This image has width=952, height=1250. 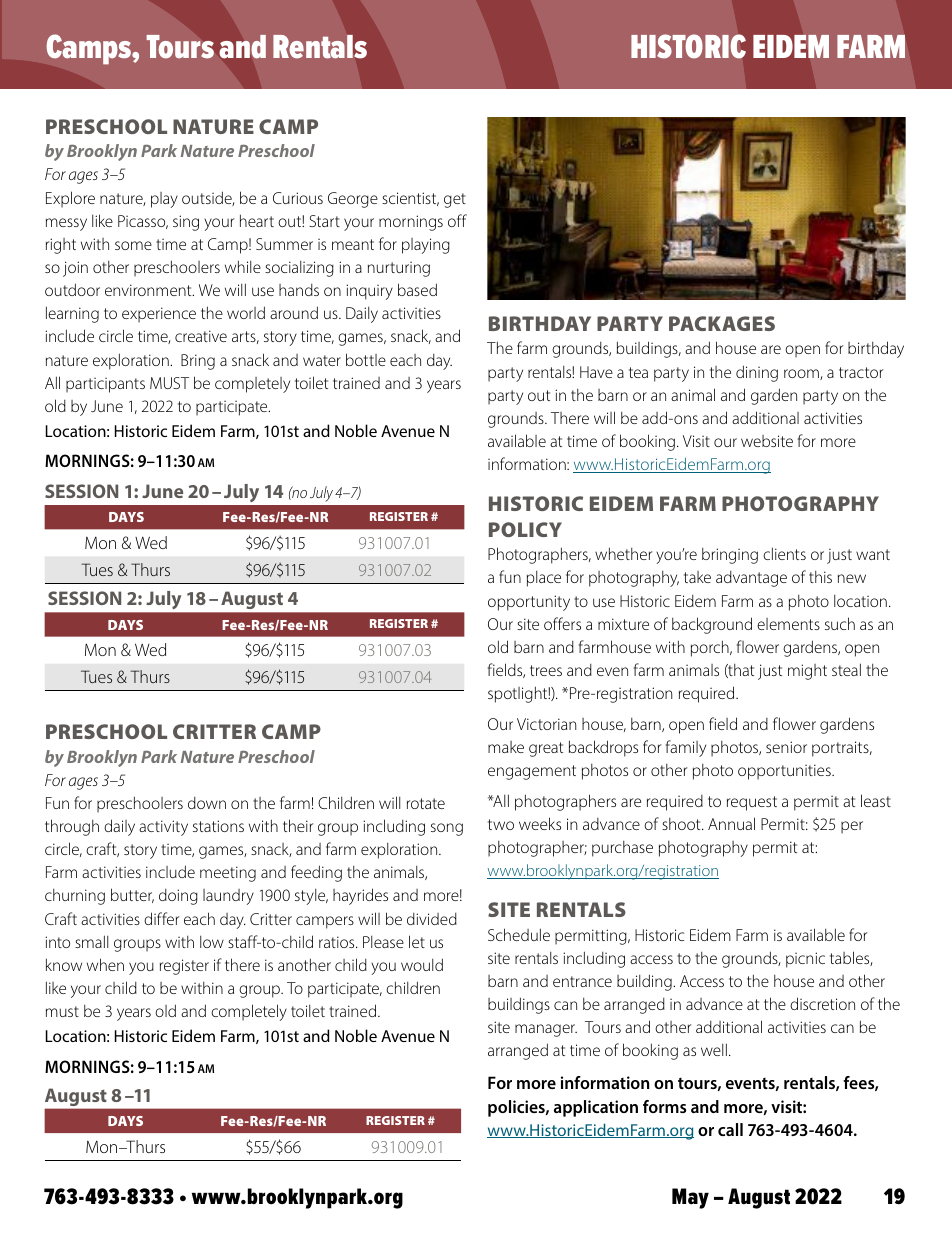 I want to click on call, so click(x=730, y=1129).
